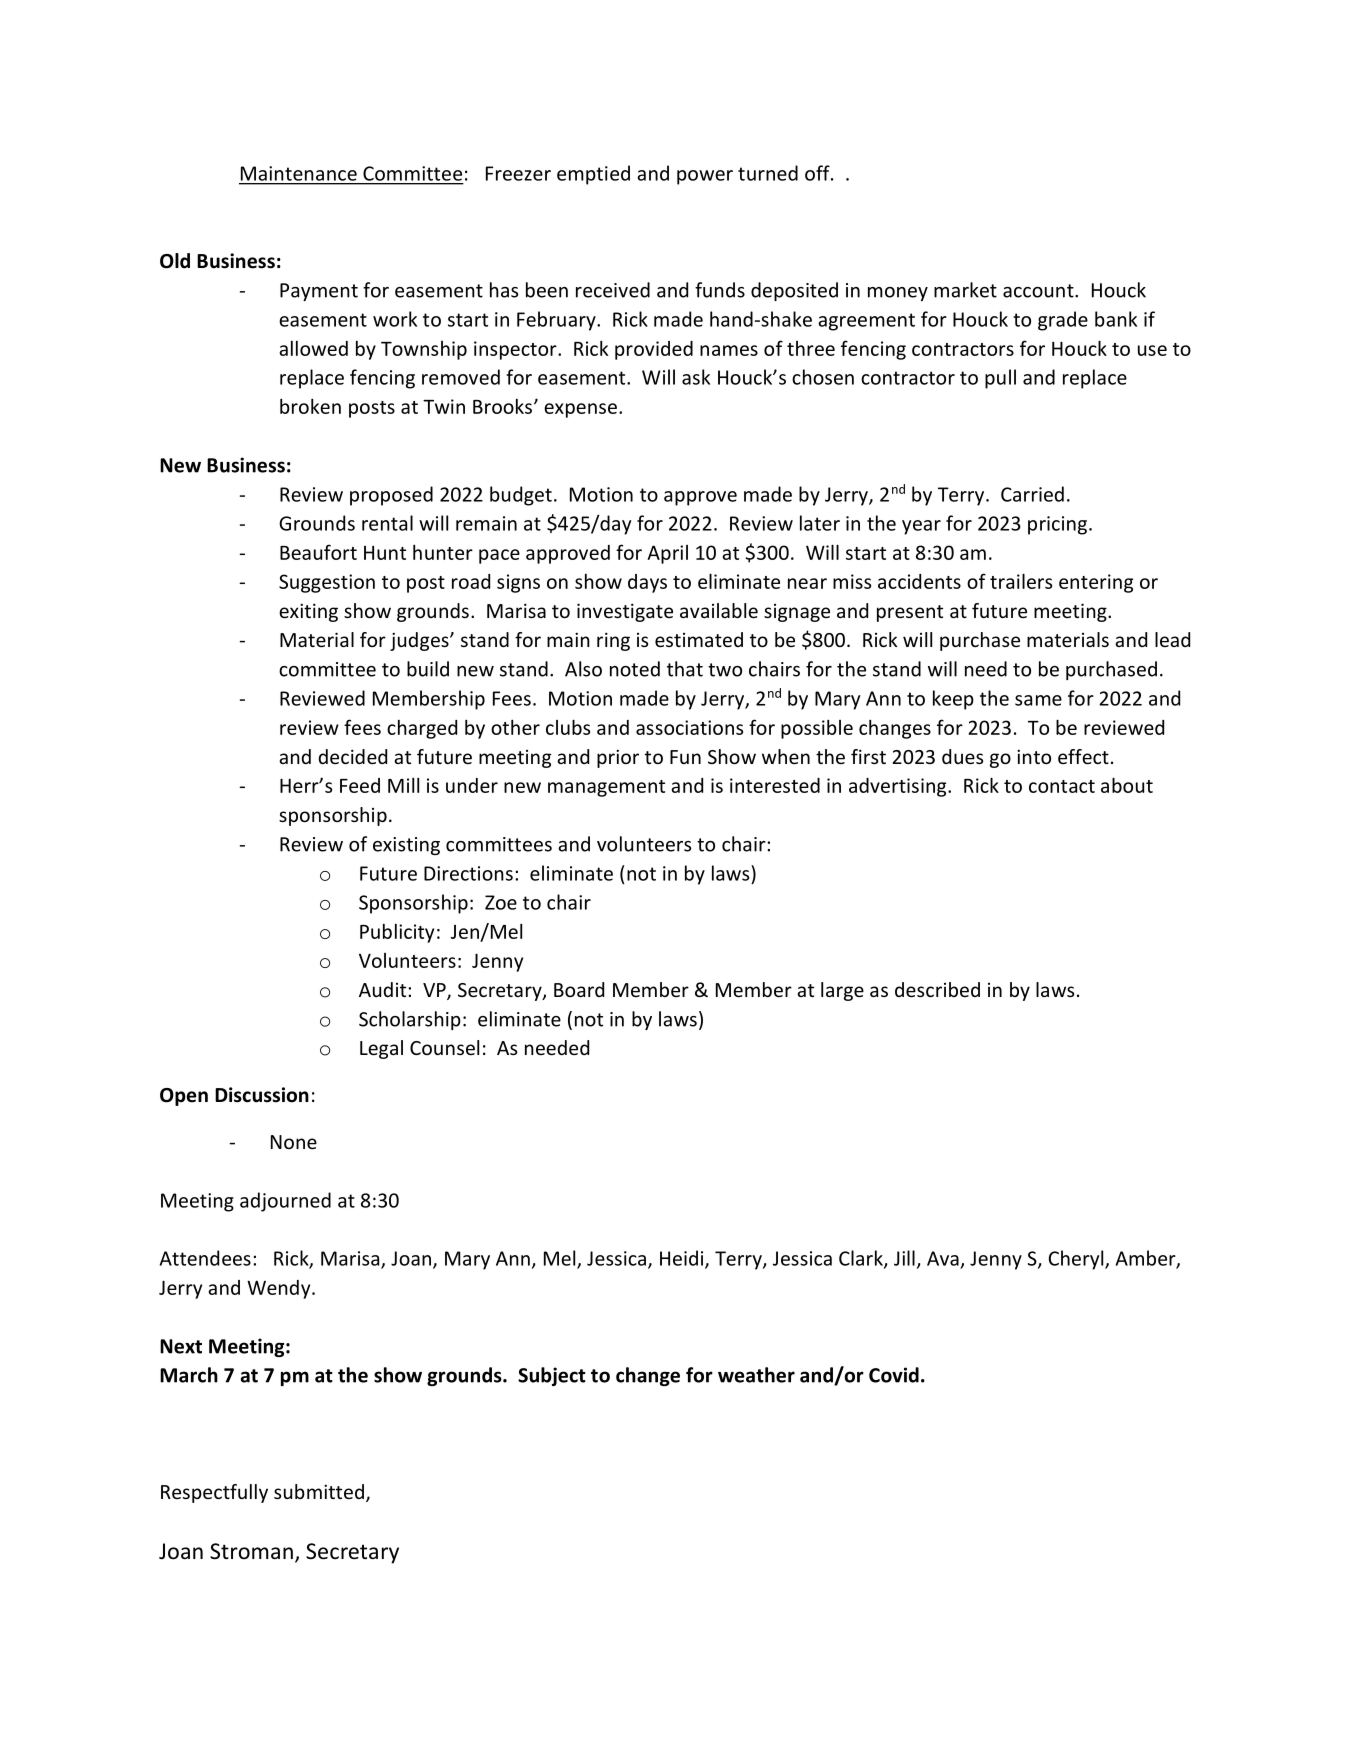 The image size is (1354, 1753). What do you see at coordinates (360, 785) in the screenshot?
I see `Feed` at bounding box center [360, 785].
